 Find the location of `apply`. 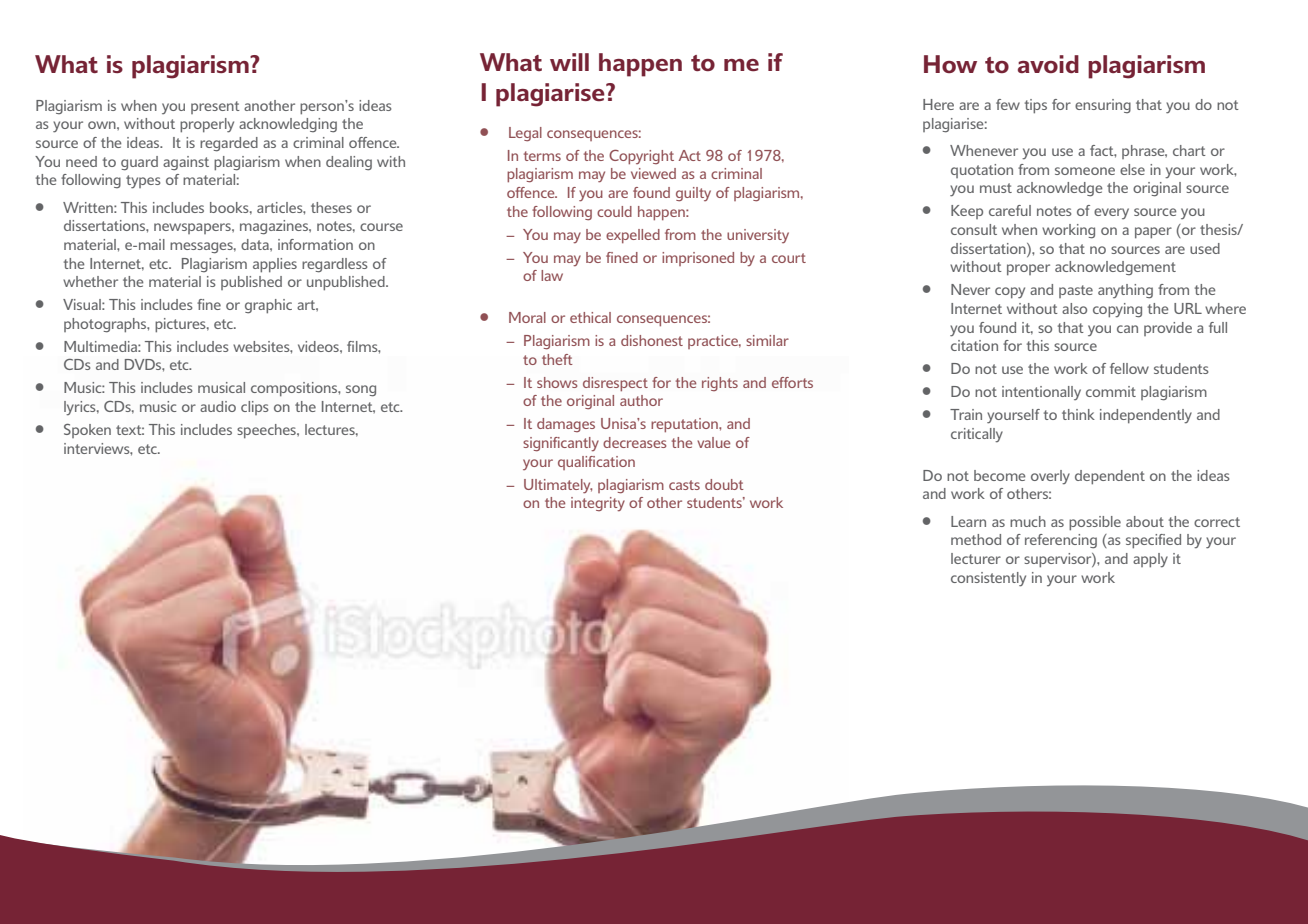

apply is located at coordinates (1150, 560).
